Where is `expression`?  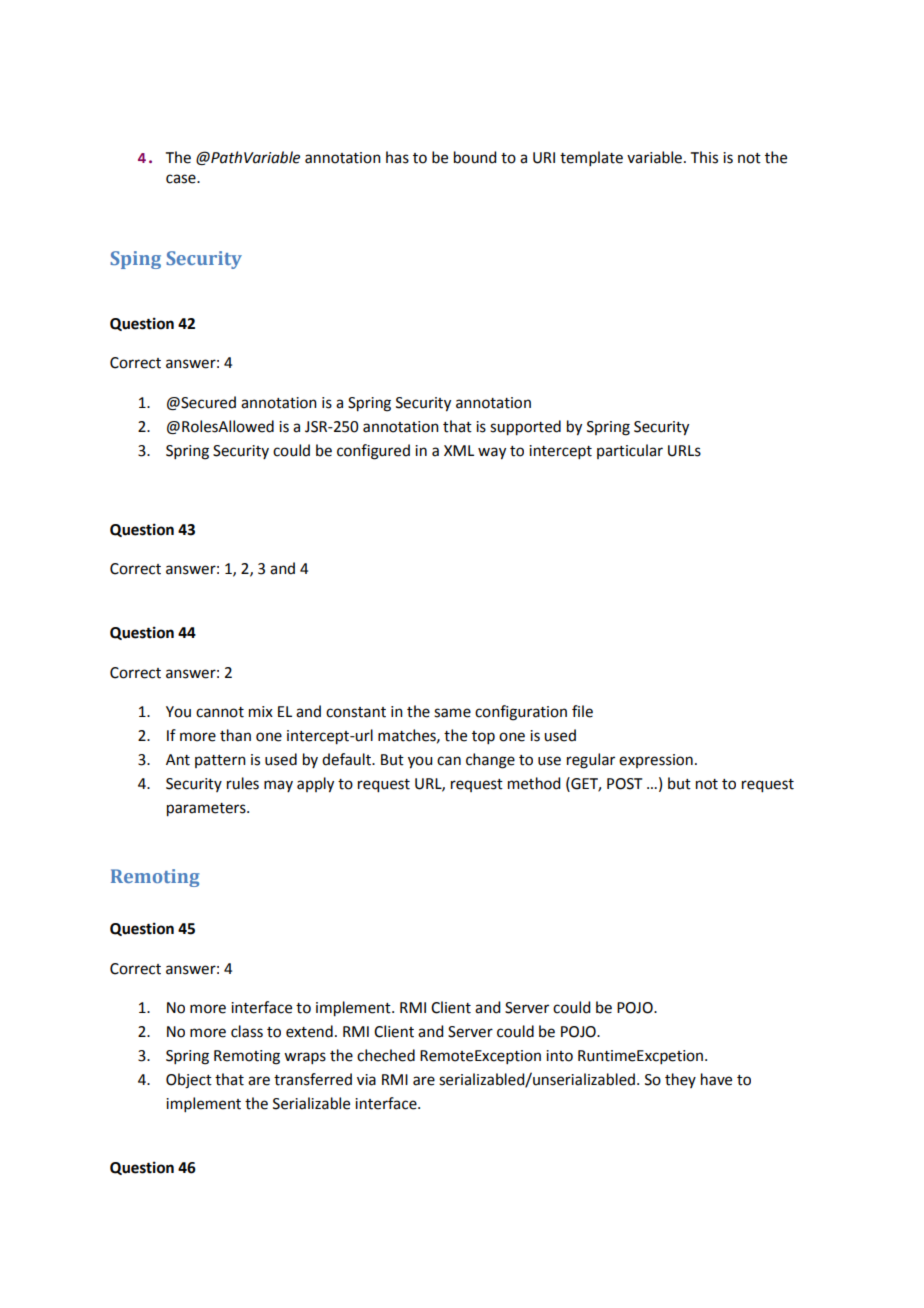
expression is located at coordinates (656, 761).
